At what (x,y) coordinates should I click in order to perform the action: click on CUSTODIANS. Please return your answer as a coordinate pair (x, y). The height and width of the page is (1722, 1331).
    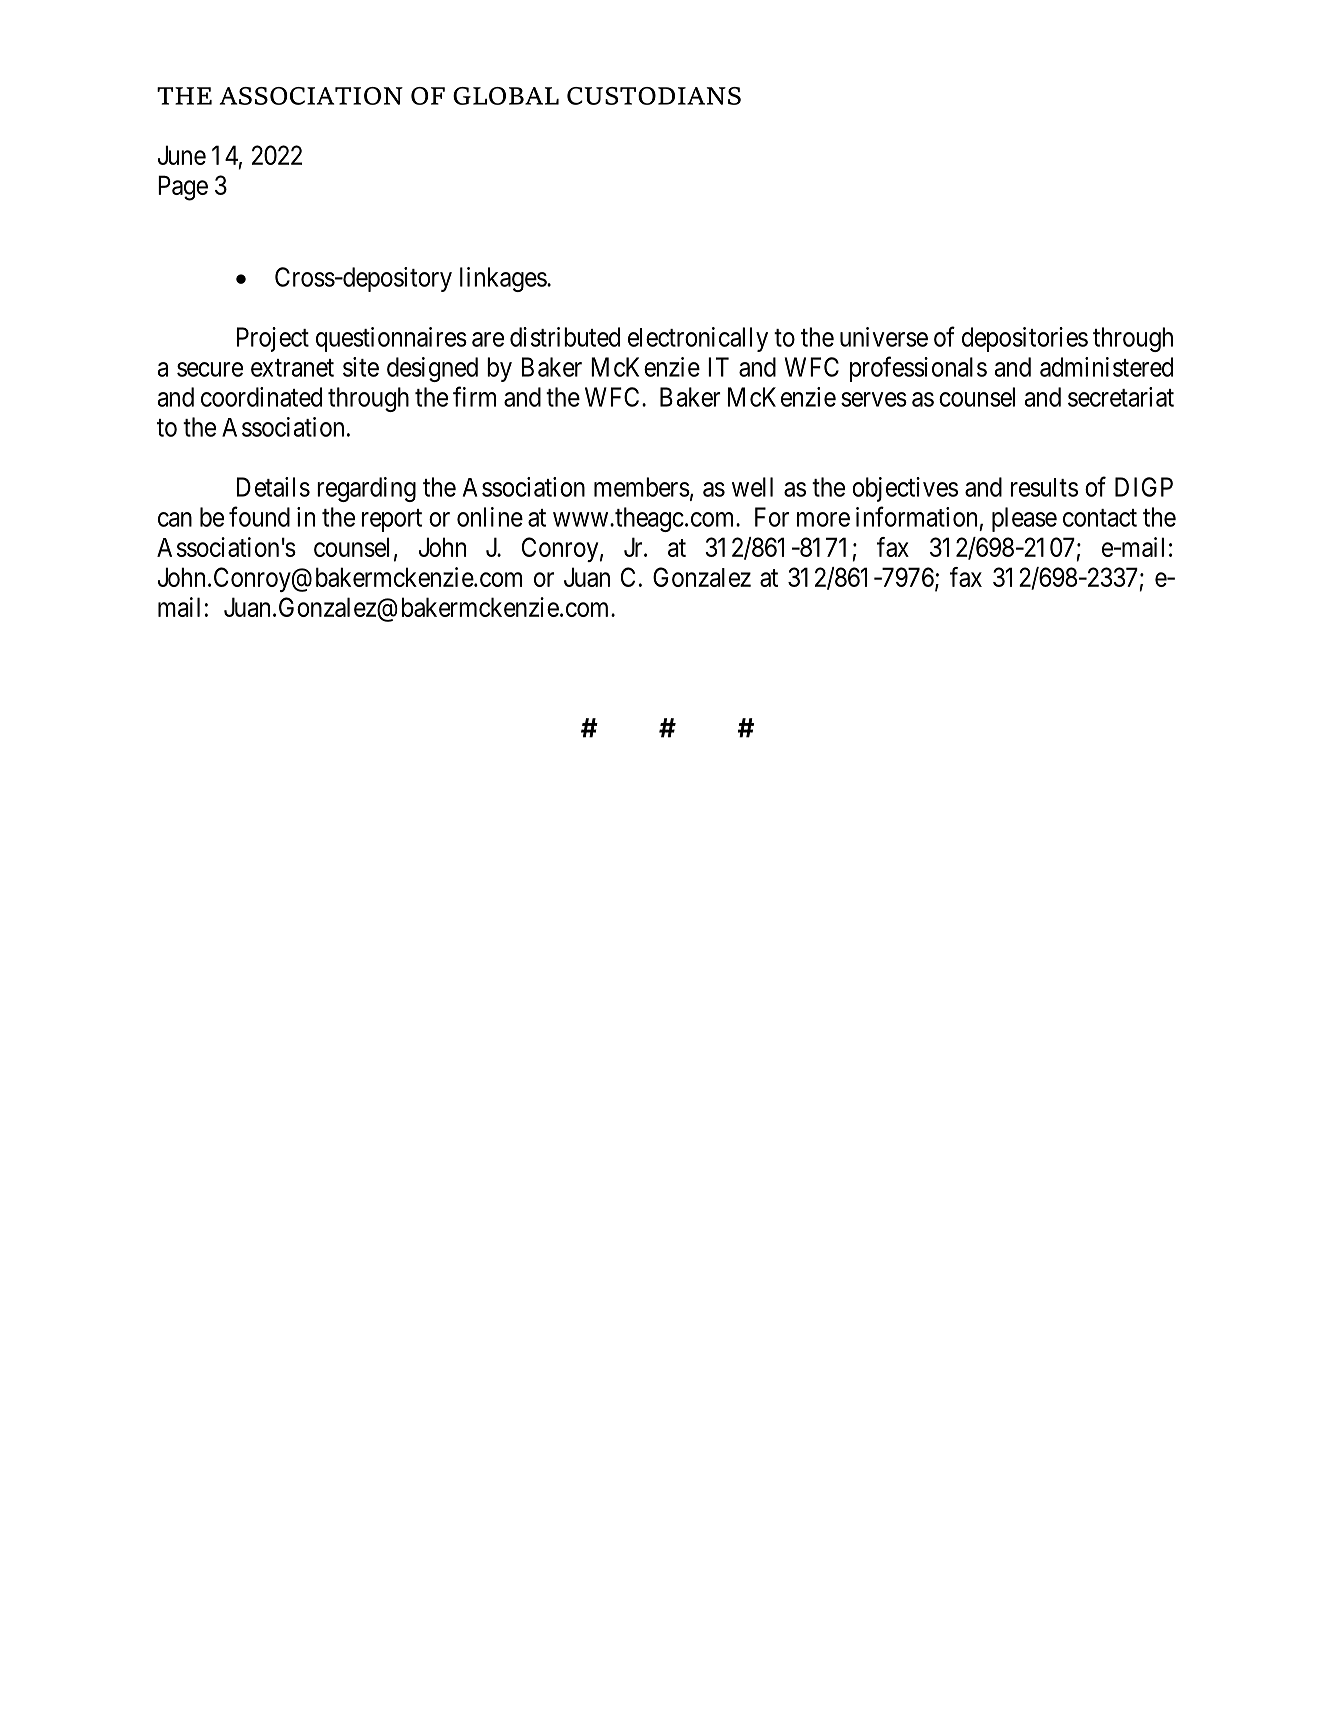
    Looking at the image, I should click on (654, 96).
